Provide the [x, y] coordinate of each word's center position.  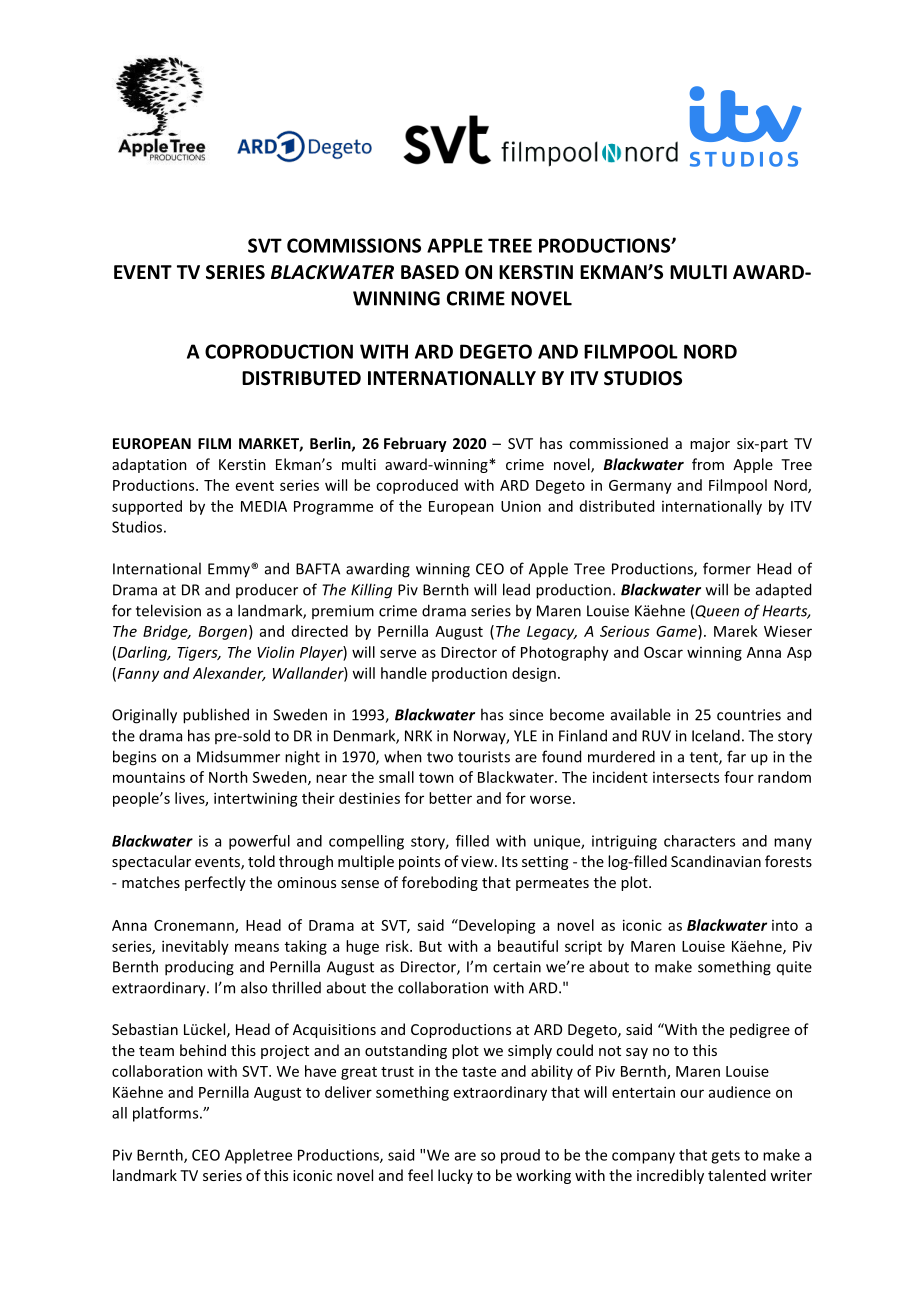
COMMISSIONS [354, 245]
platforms [167, 1114]
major [710, 445]
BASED [430, 272]
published [216, 716]
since [526, 715]
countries [749, 715]
